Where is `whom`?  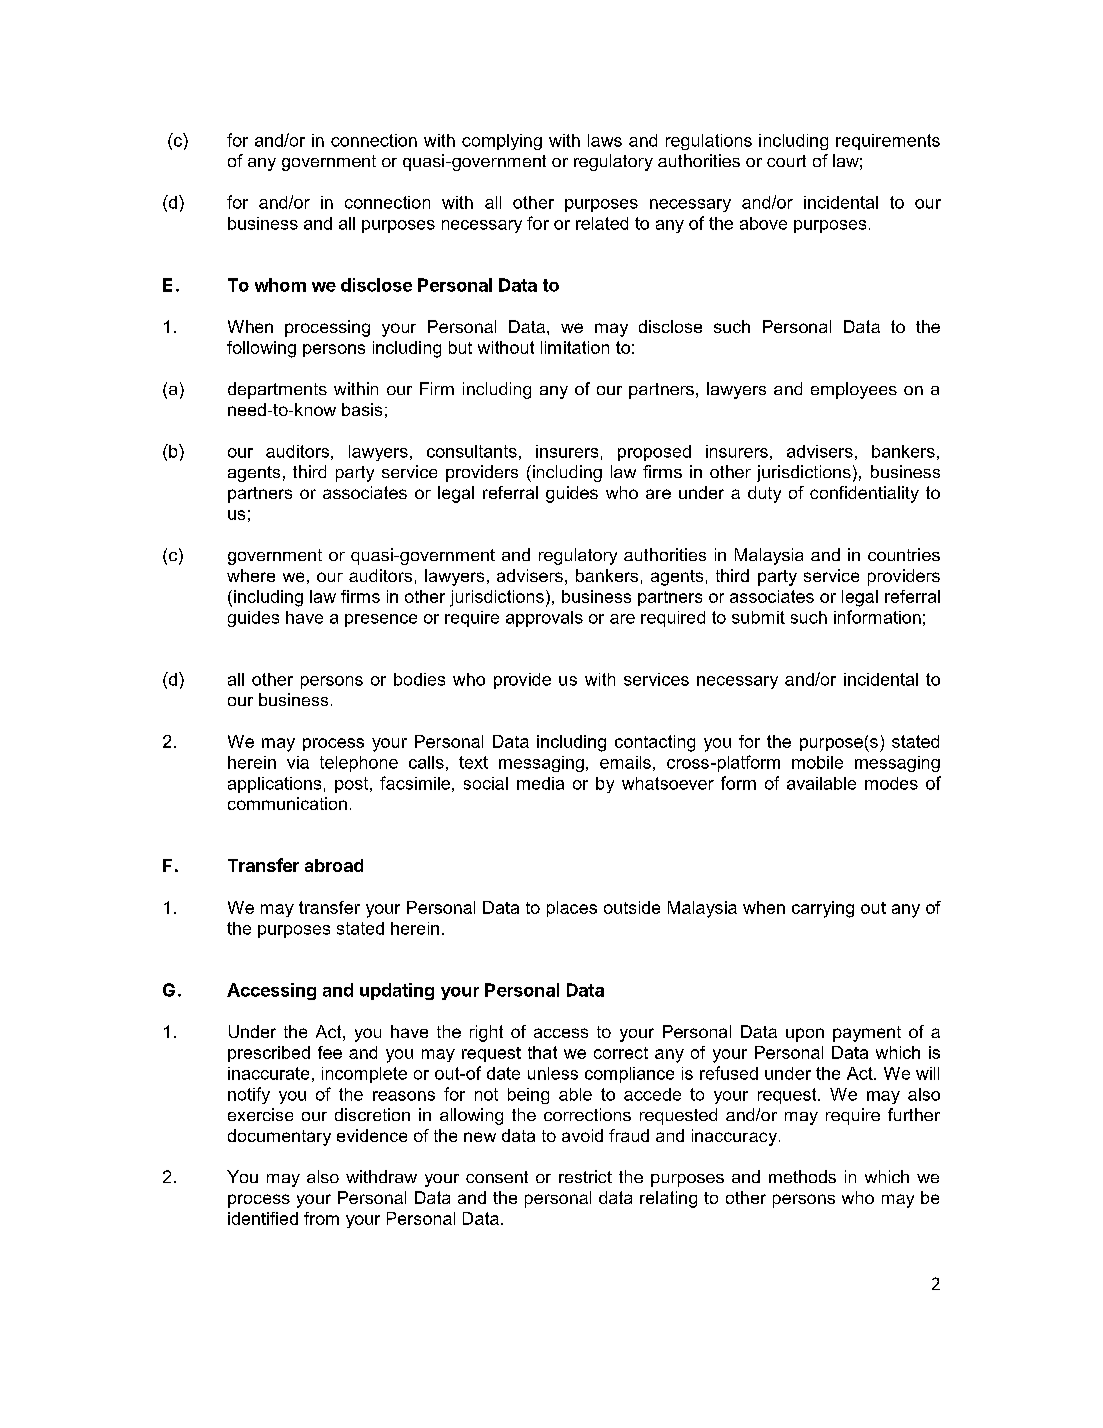 whom is located at coordinates (280, 285).
